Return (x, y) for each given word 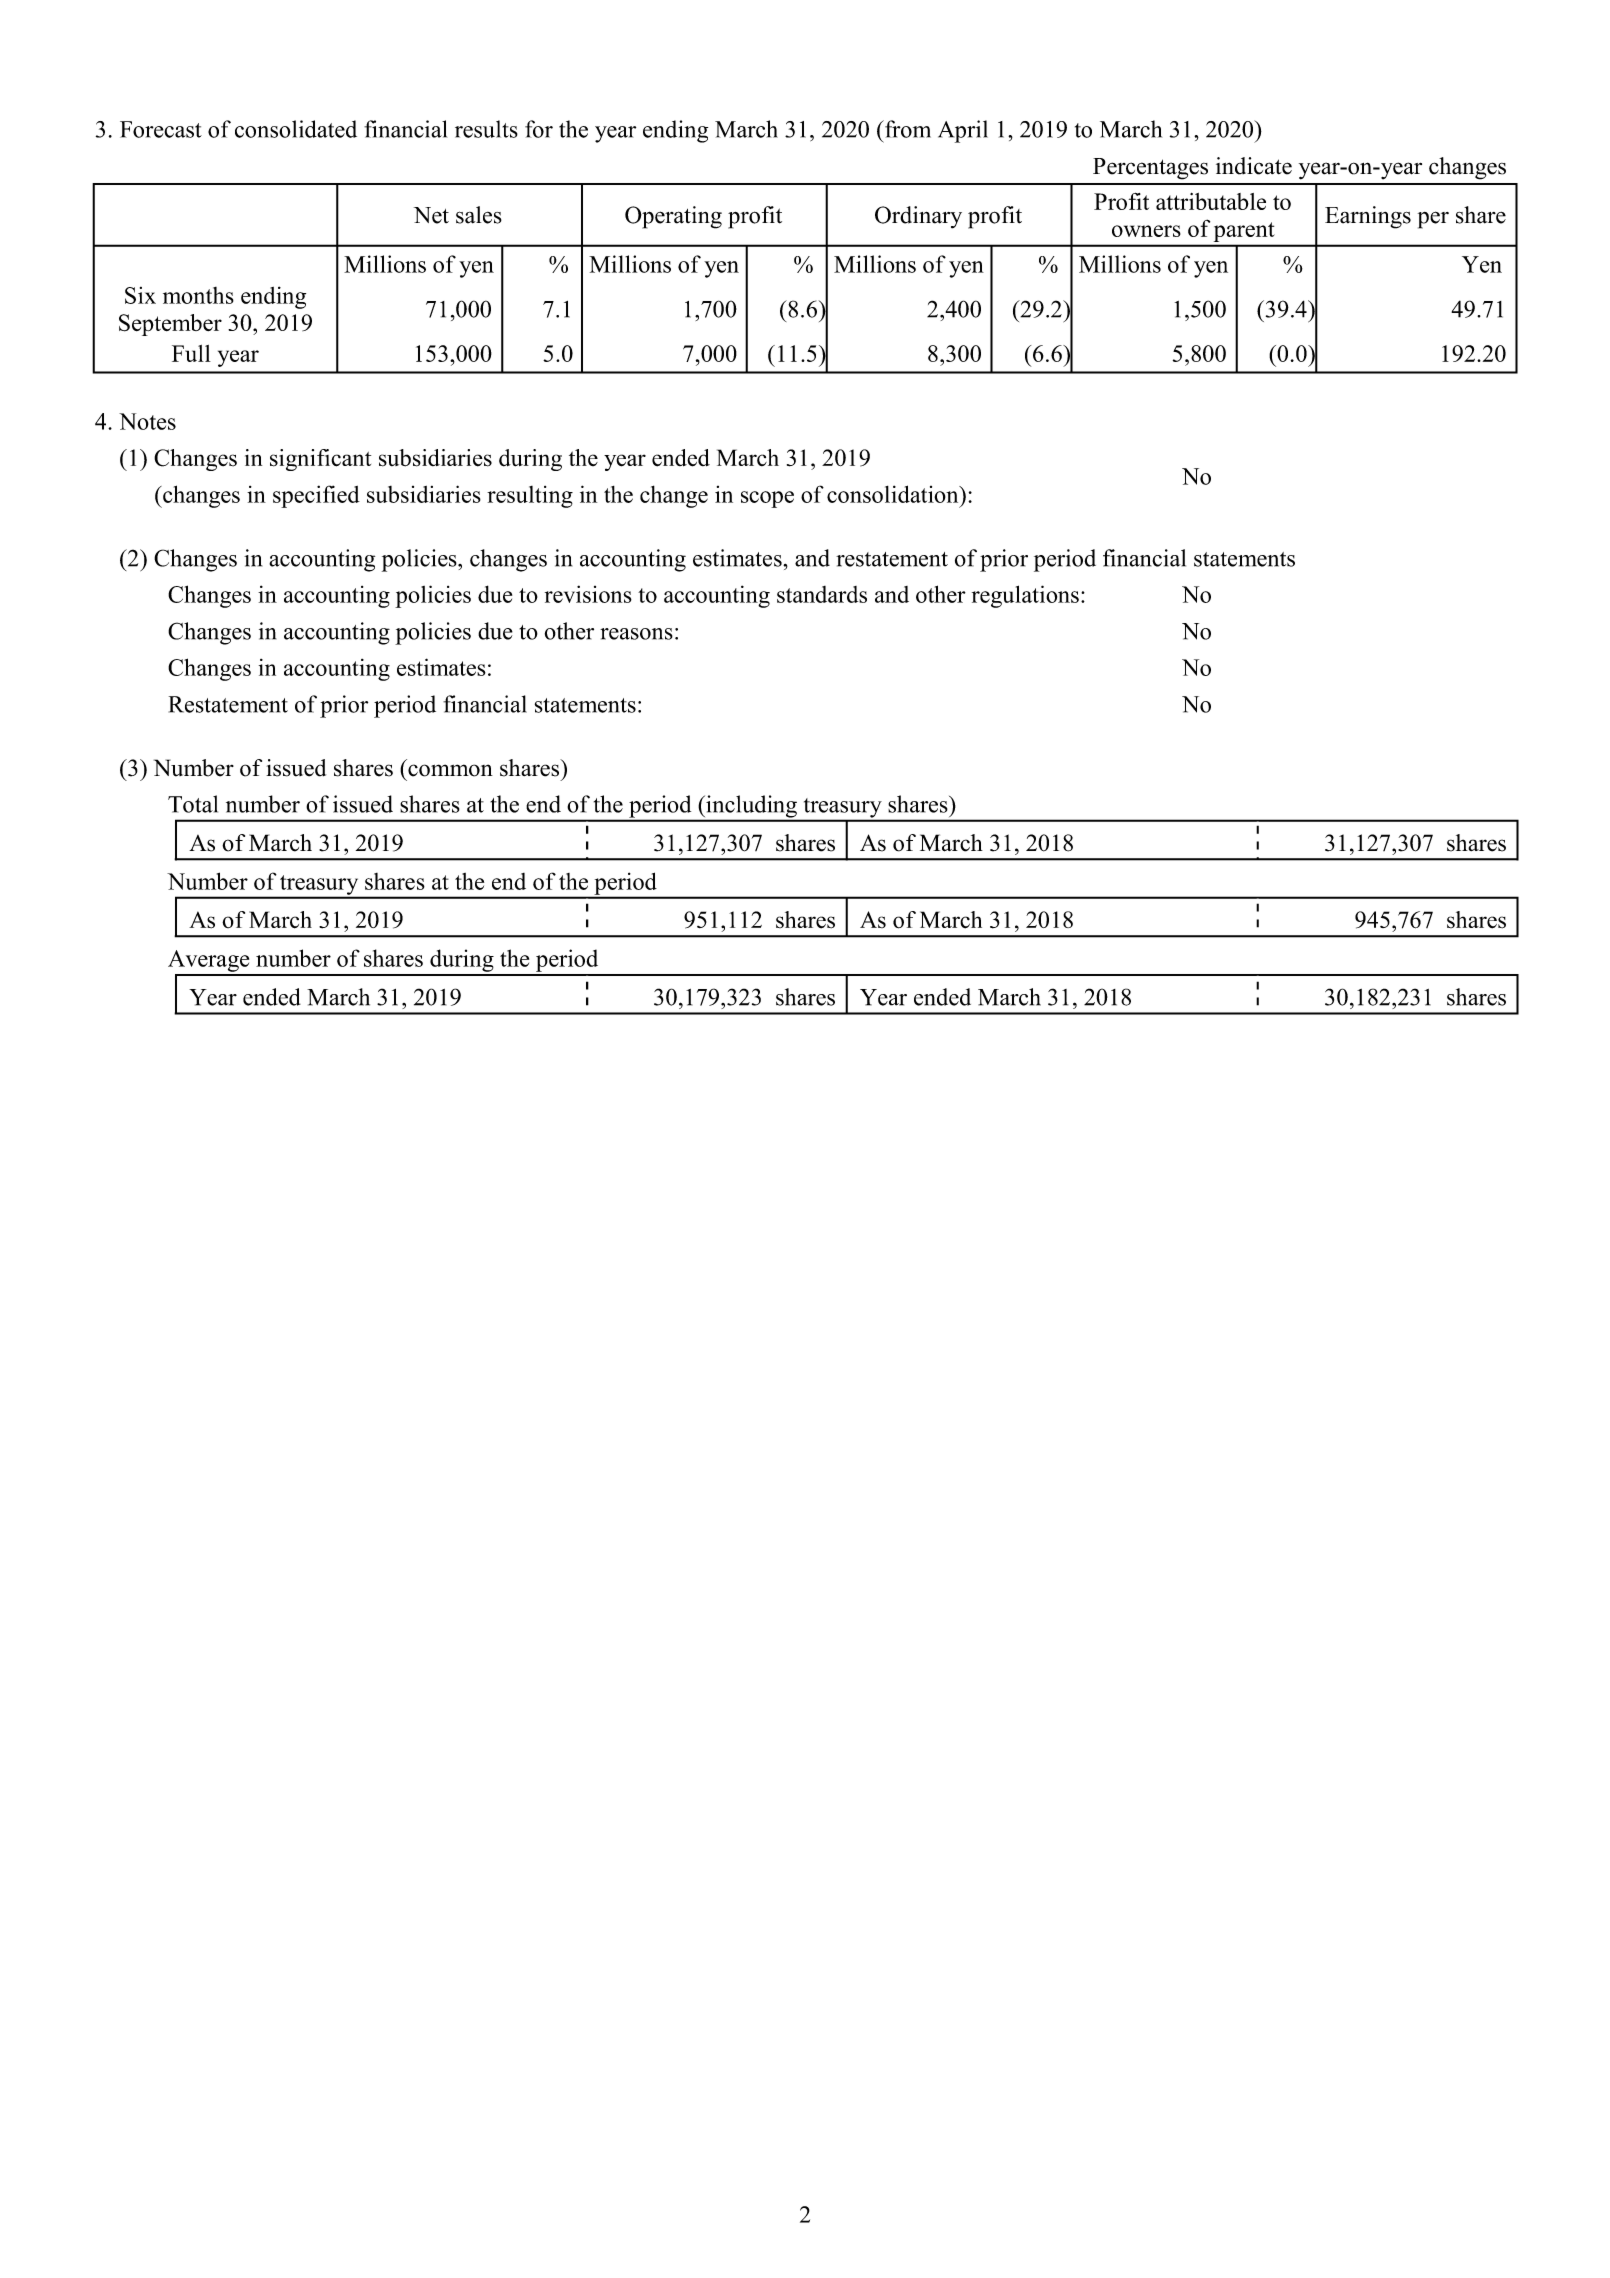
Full (191, 353)
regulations (1025, 596)
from (907, 129)
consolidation (894, 494)
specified (316, 496)
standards (822, 594)
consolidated (296, 129)
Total (193, 804)
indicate (1254, 166)
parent (1244, 232)
